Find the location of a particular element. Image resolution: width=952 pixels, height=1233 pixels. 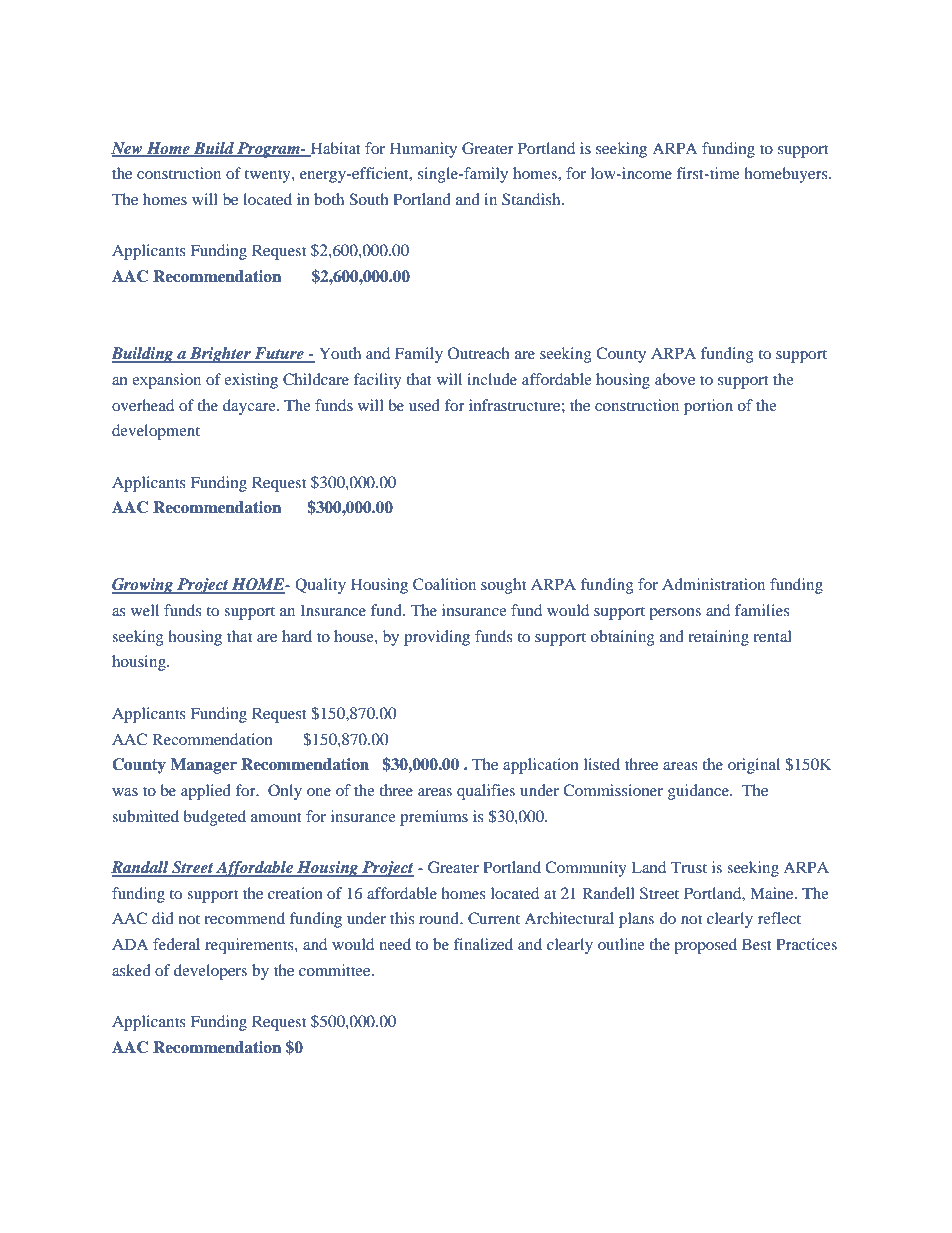

portion is located at coordinates (708, 407).
